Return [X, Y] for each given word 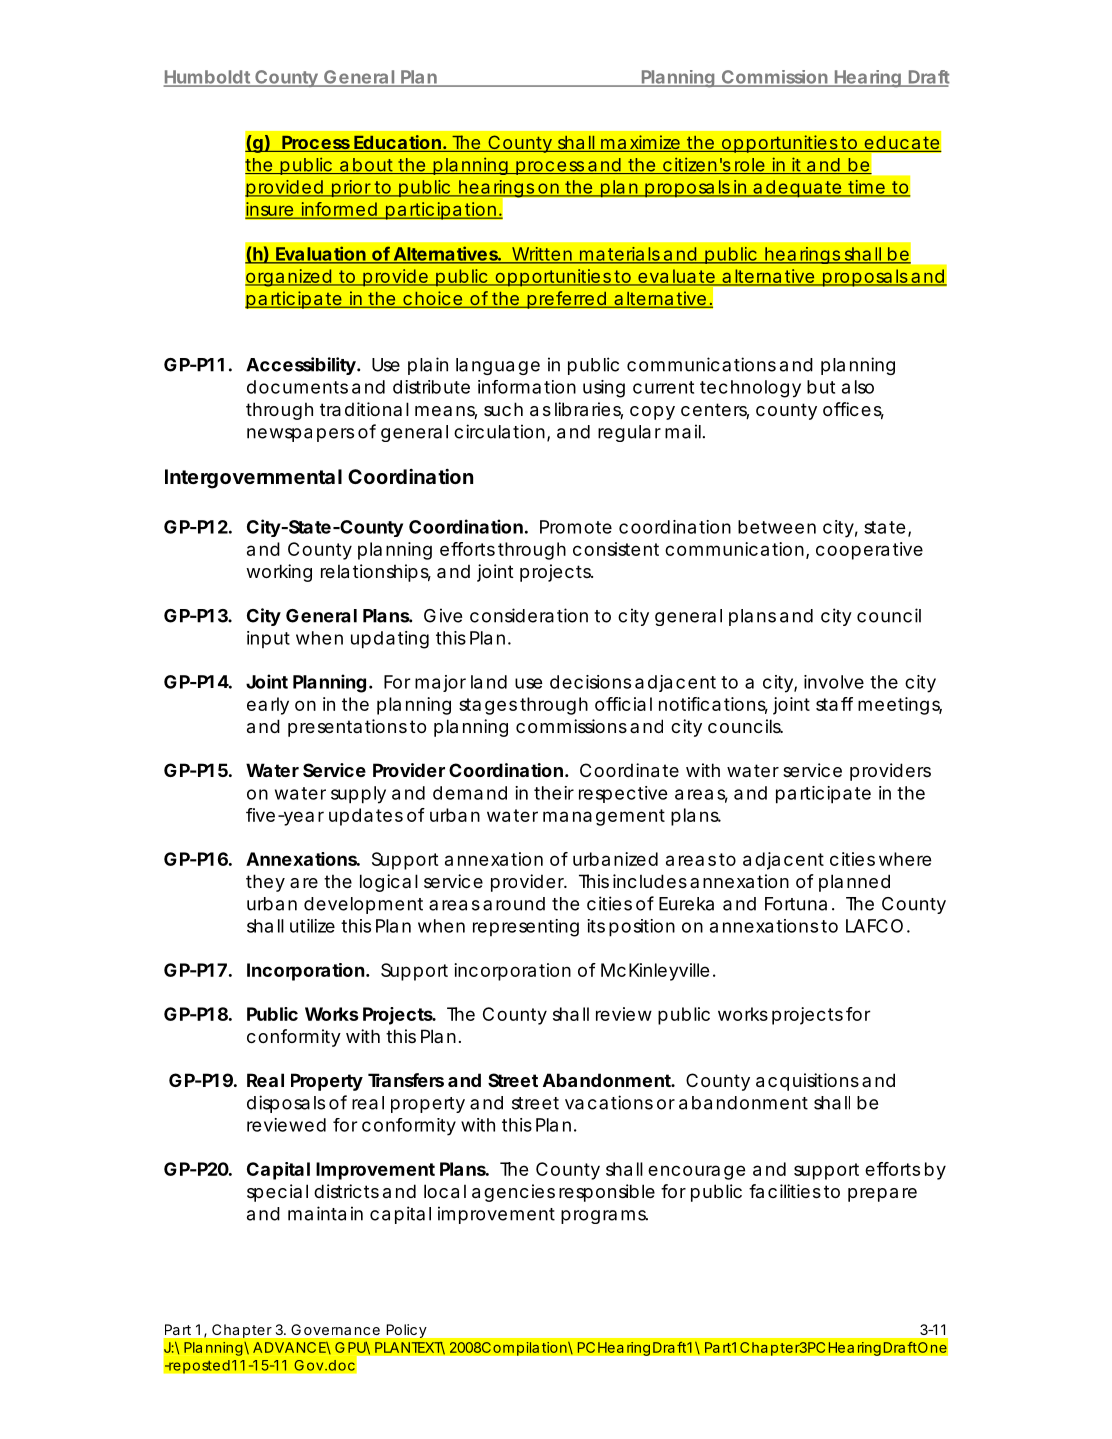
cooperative [869, 551]
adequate [797, 189]
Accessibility [301, 366]
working [279, 573]
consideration [529, 615]
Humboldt [208, 78]
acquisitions [807, 1082]
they [265, 883]
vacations [609, 1102]
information [527, 387]
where [905, 859]
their [554, 793]
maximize [640, 143]
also [858, 387]
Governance [335, 1329]
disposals [286, 1104]
